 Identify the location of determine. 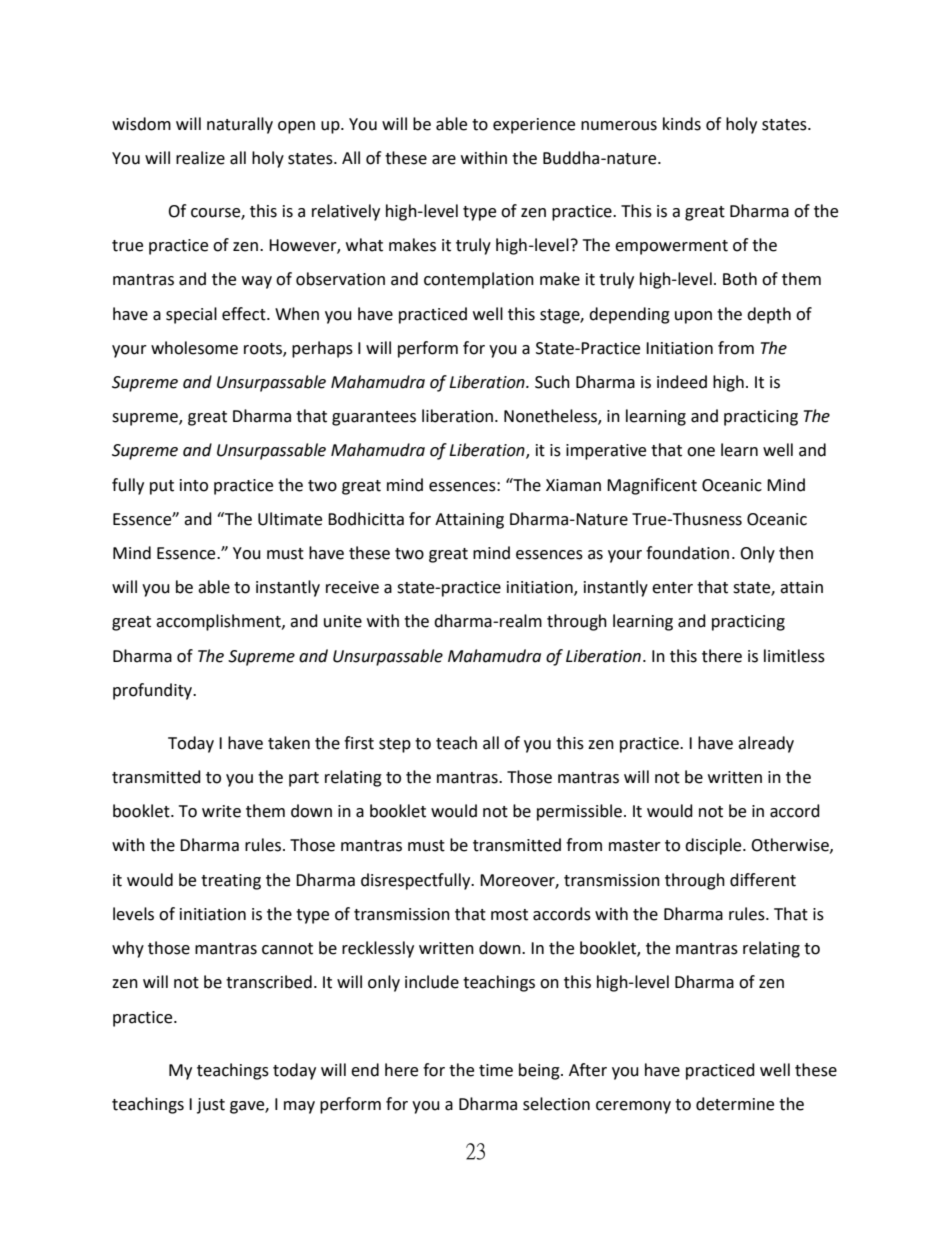
(735, 1104).
